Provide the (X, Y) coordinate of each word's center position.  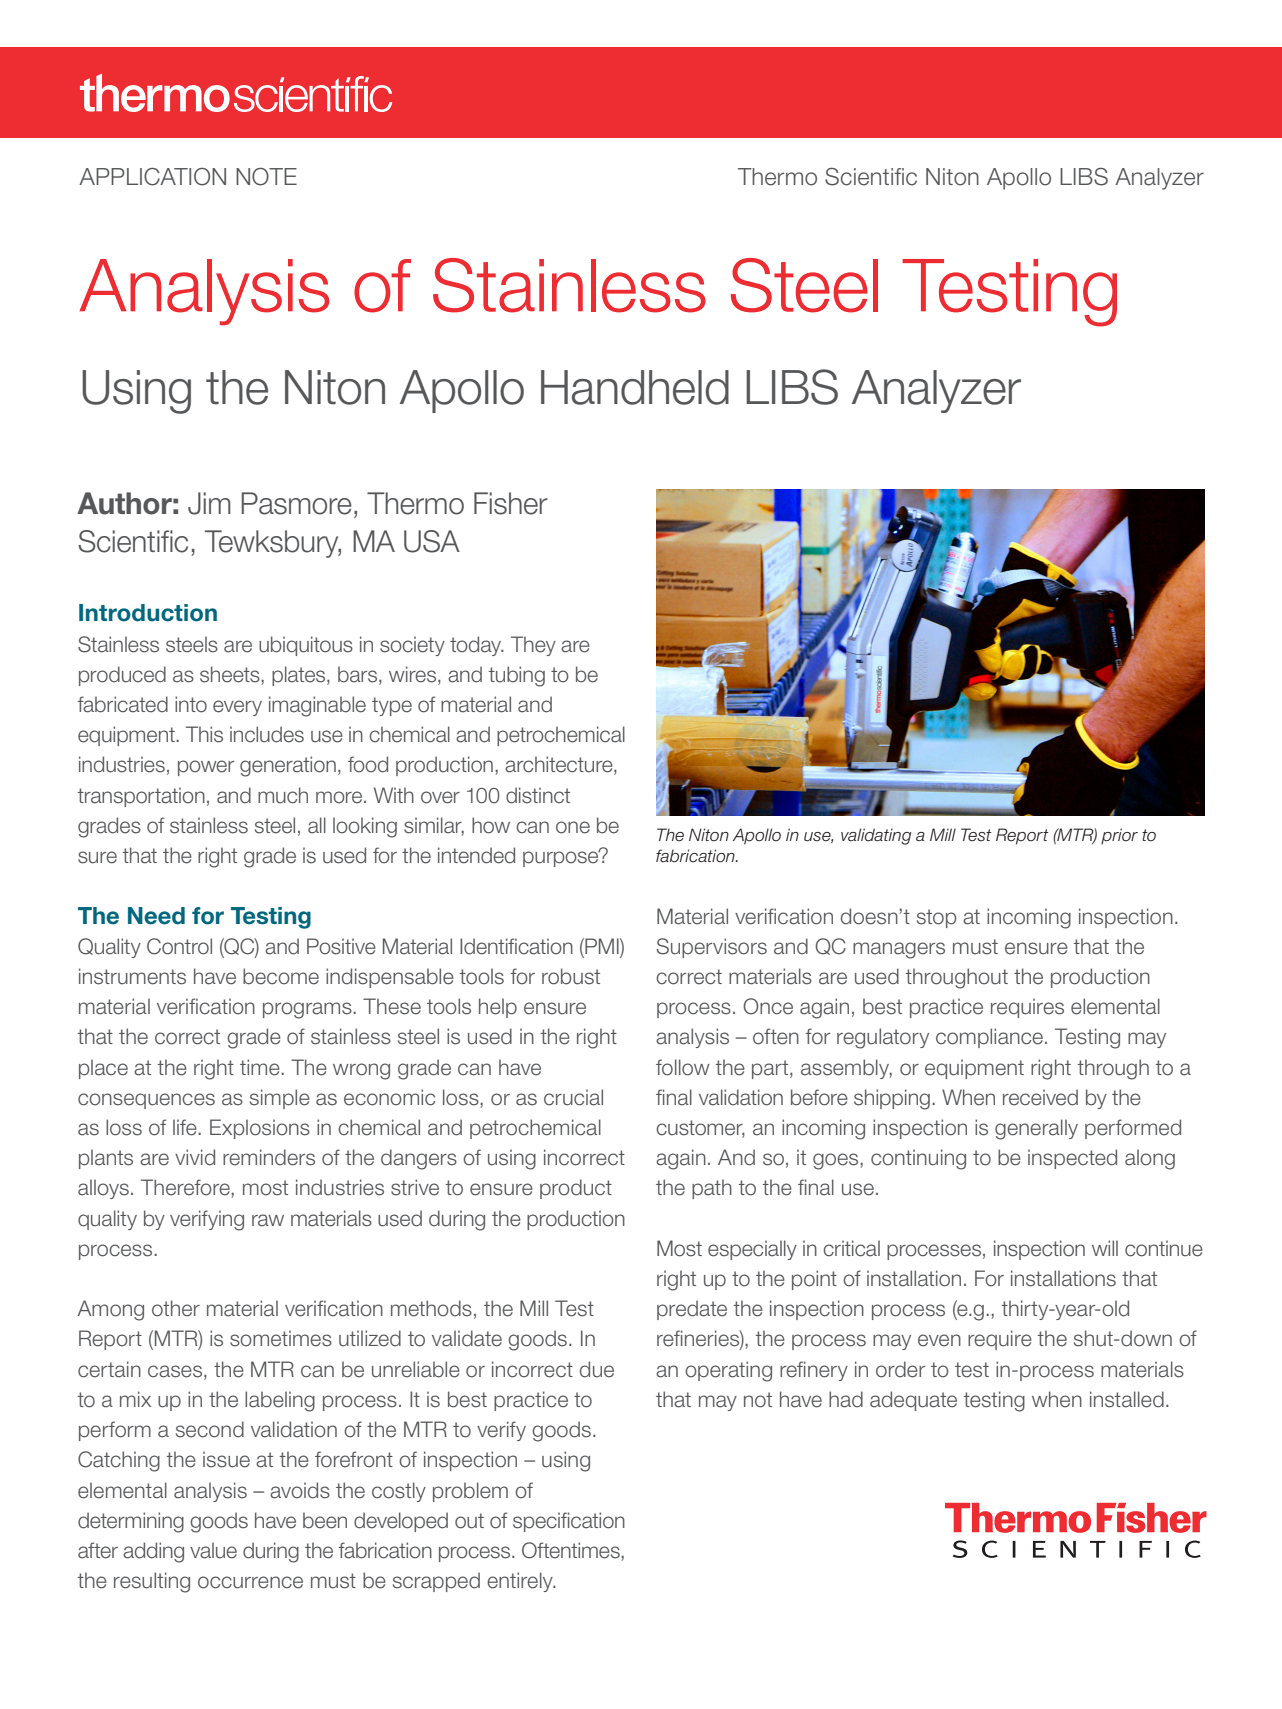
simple (280, 1099)
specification (569, 1522)
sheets (231, 675)
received (1040, 1097)
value (213, 1550)
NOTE (266, 176)
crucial (573, 1097)
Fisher (511, 503)
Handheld (635, 387)
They (533, 646)
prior (1119, 836)
